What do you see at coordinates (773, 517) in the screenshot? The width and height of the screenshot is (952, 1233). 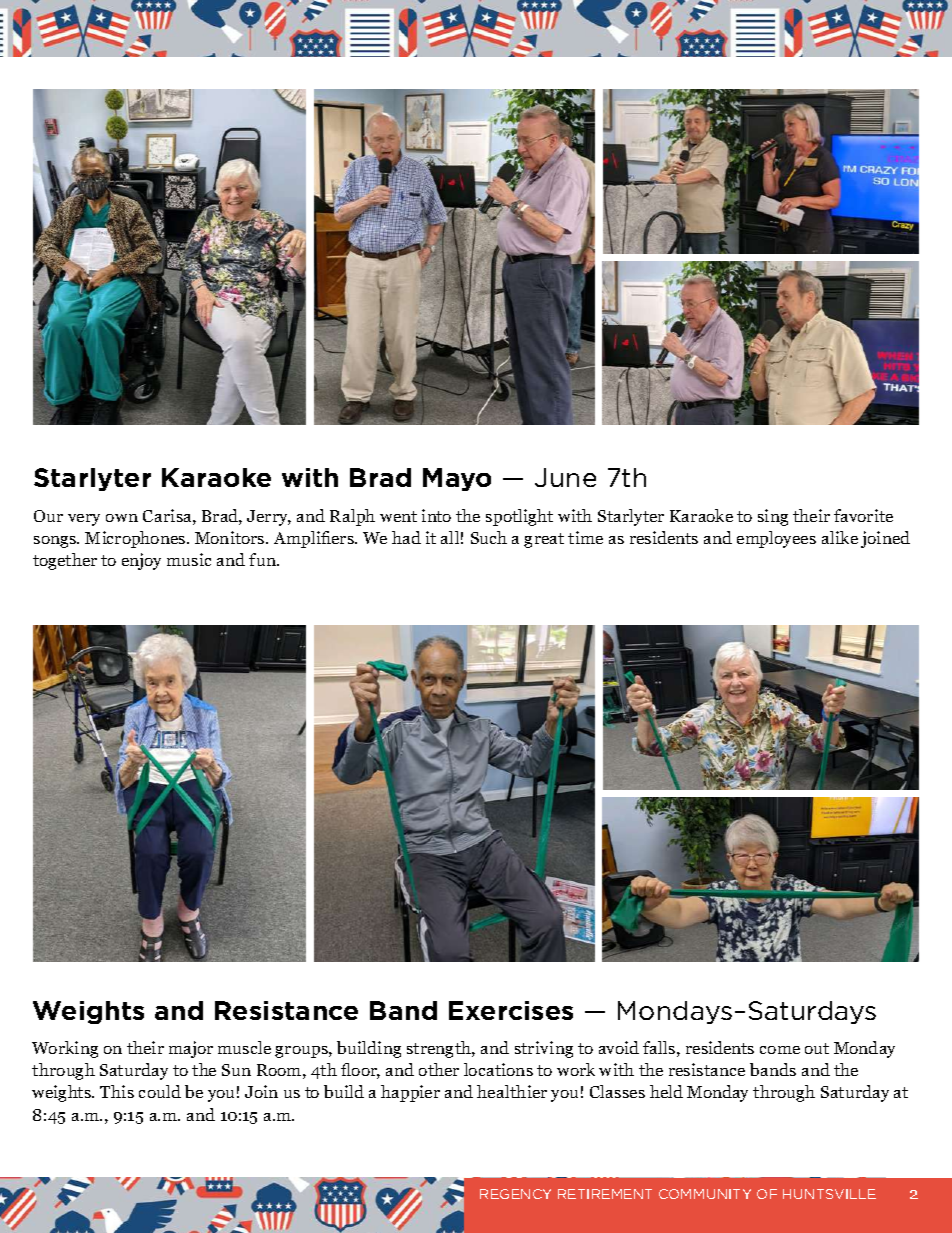 I see `sing` at bounding box center [773, 517].
